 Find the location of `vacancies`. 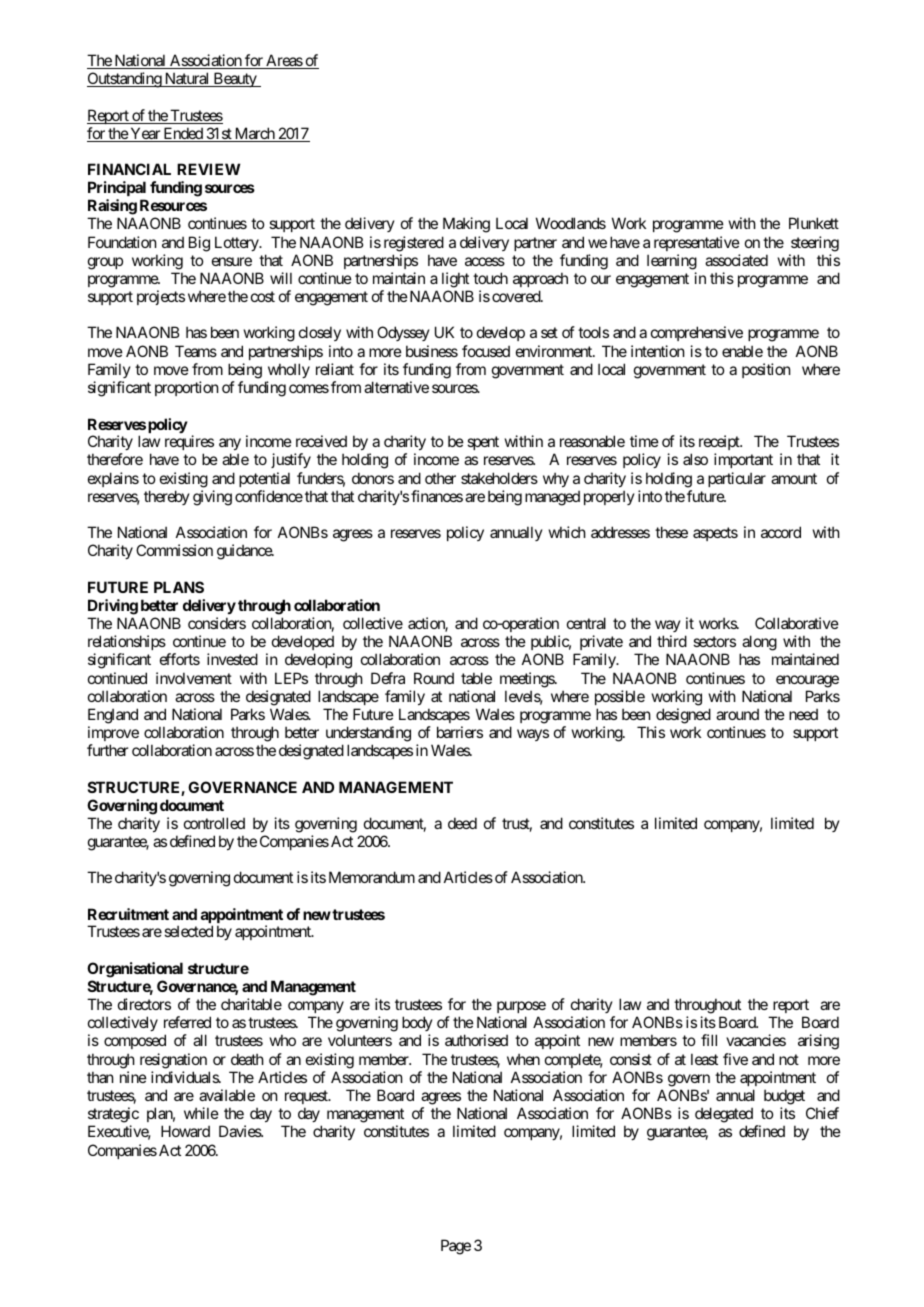

vacancies is located at coordinates (756, 1040).
